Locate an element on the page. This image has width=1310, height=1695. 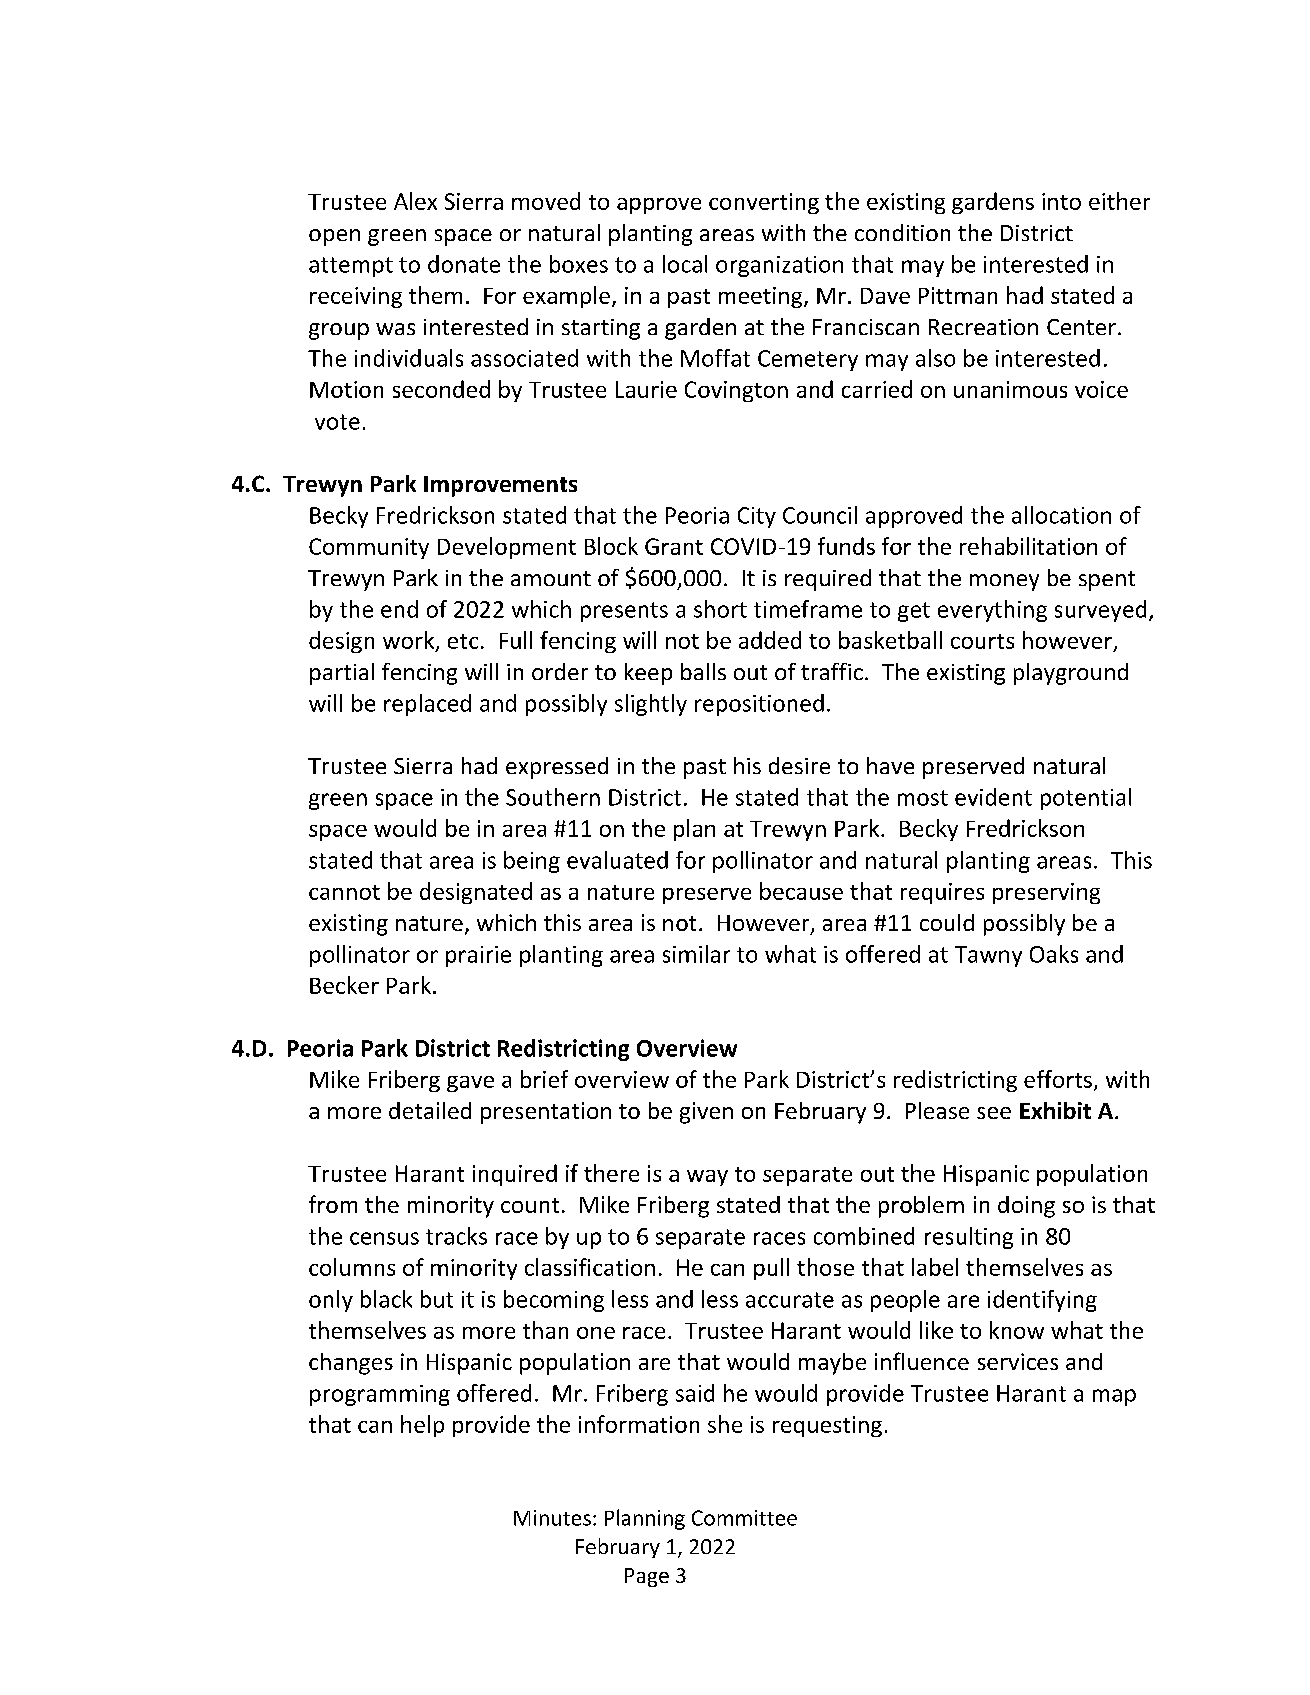
map is located at coordinates (1114, 1397).
